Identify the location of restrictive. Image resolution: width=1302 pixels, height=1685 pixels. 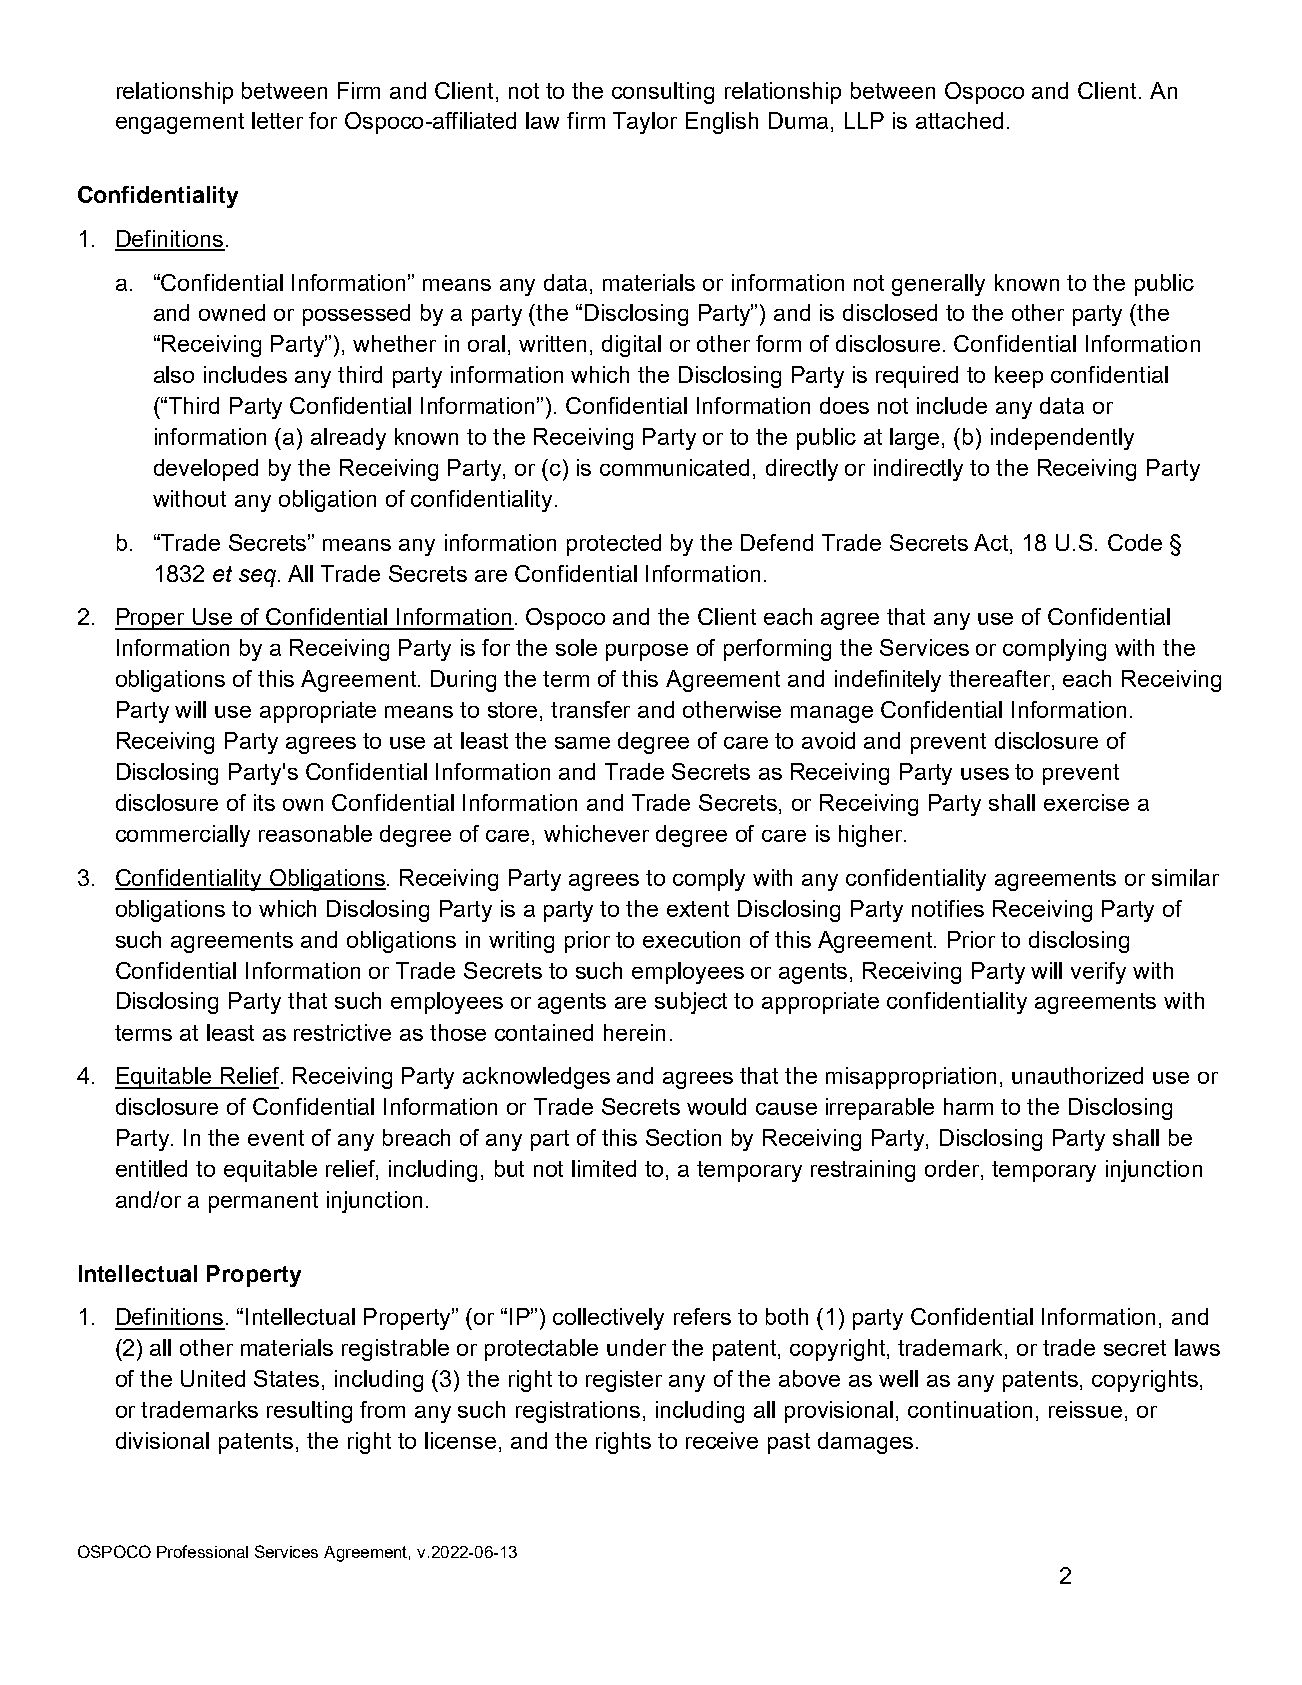
(342, 1032).
